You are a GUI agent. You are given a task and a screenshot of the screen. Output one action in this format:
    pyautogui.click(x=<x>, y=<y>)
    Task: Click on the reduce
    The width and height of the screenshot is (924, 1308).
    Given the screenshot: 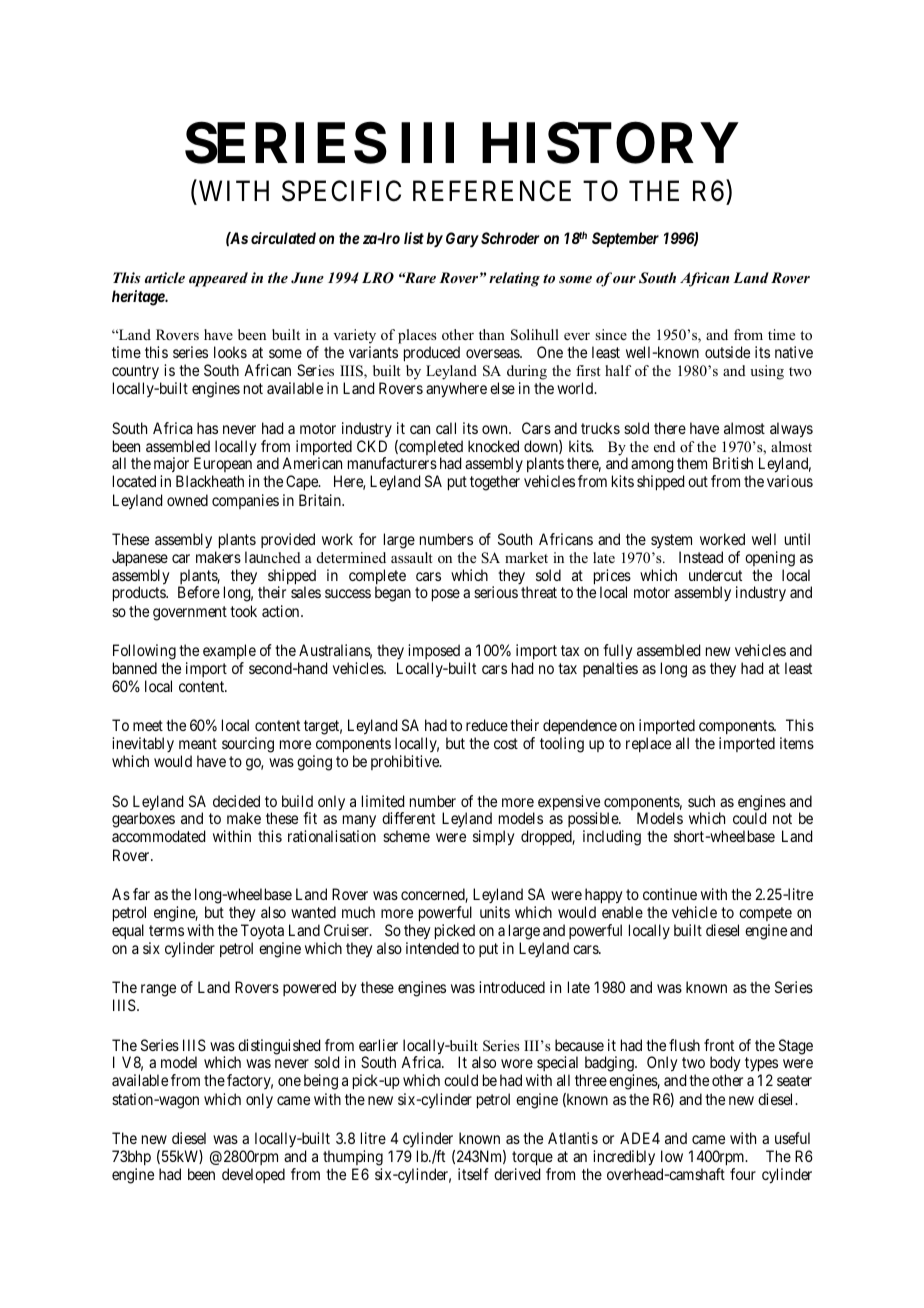 What is the action you would take?
    pyautogui.click(x=487, y=725)
